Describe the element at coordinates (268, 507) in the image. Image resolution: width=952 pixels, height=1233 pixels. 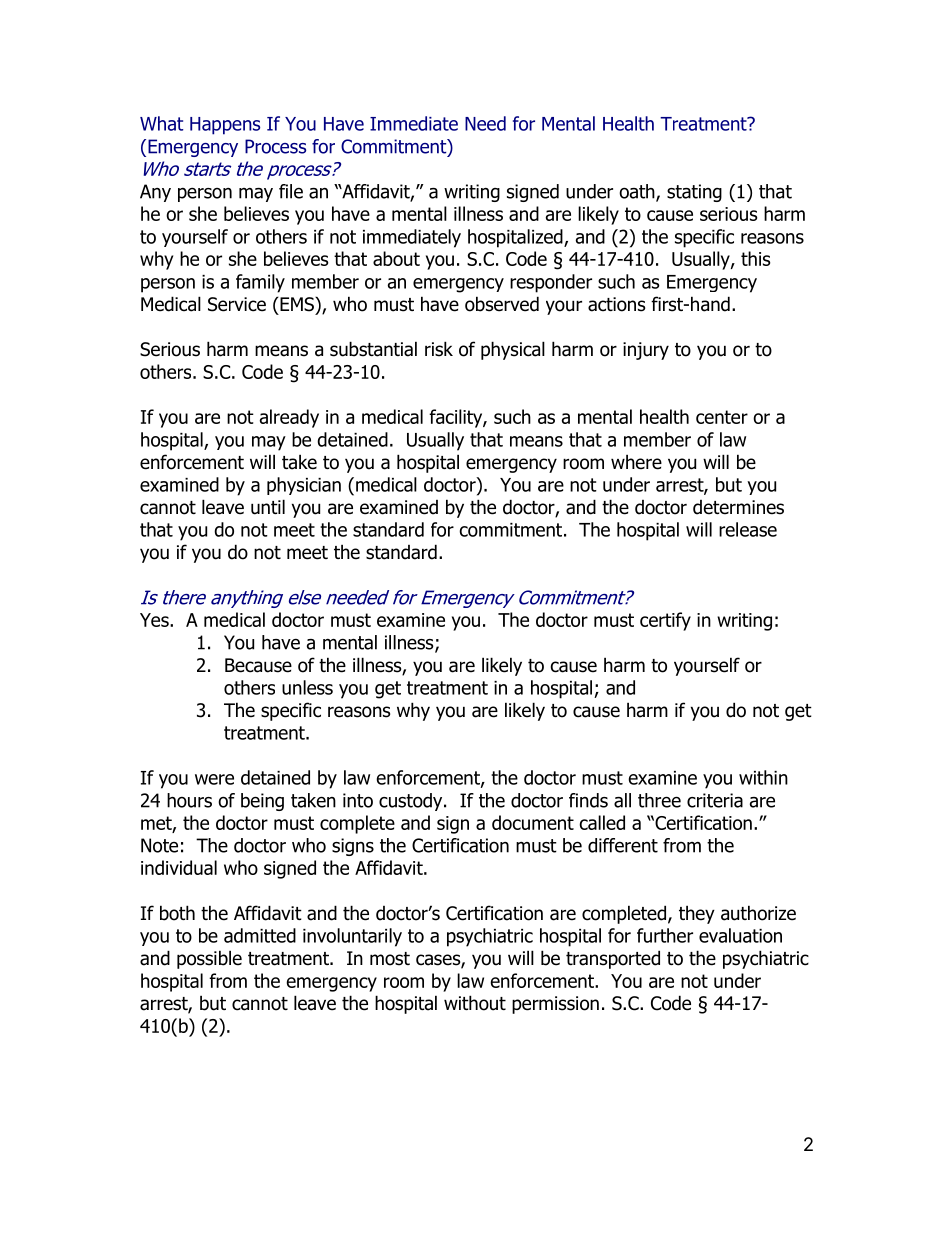
I see `until` at that location.
